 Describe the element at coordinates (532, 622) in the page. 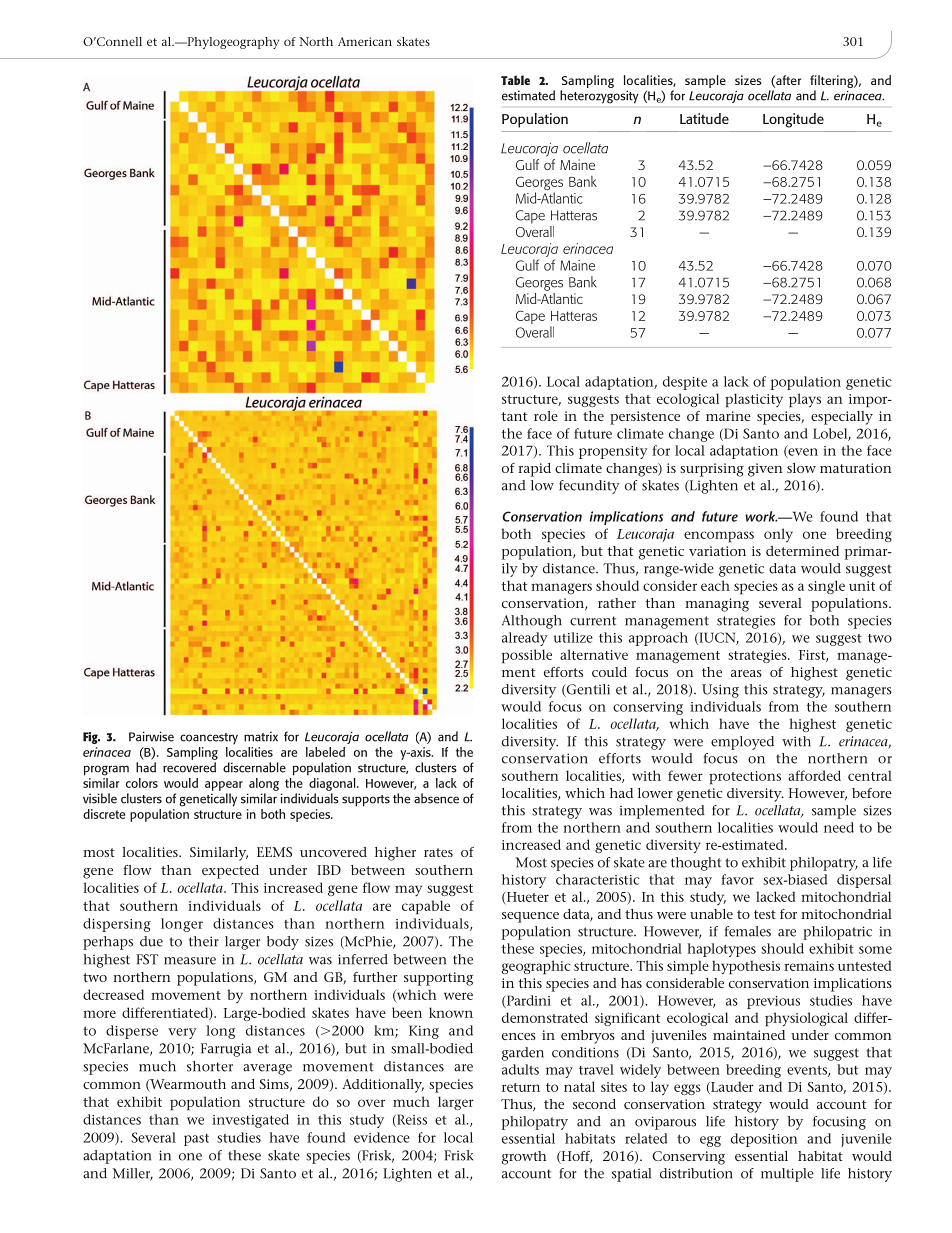

I see `Although` at that location.
